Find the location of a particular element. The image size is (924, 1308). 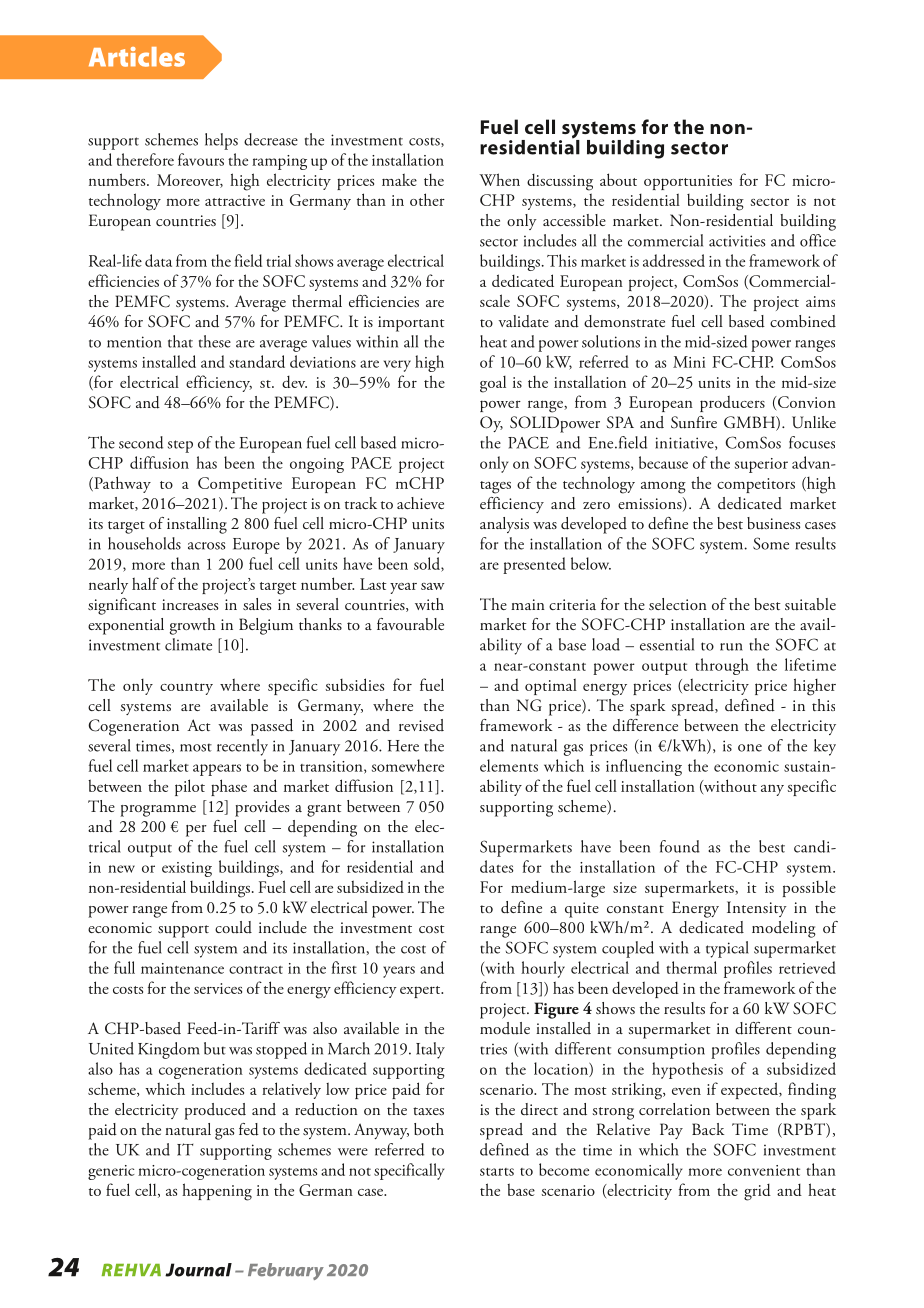

existing is located at coordinates (187, 869).
